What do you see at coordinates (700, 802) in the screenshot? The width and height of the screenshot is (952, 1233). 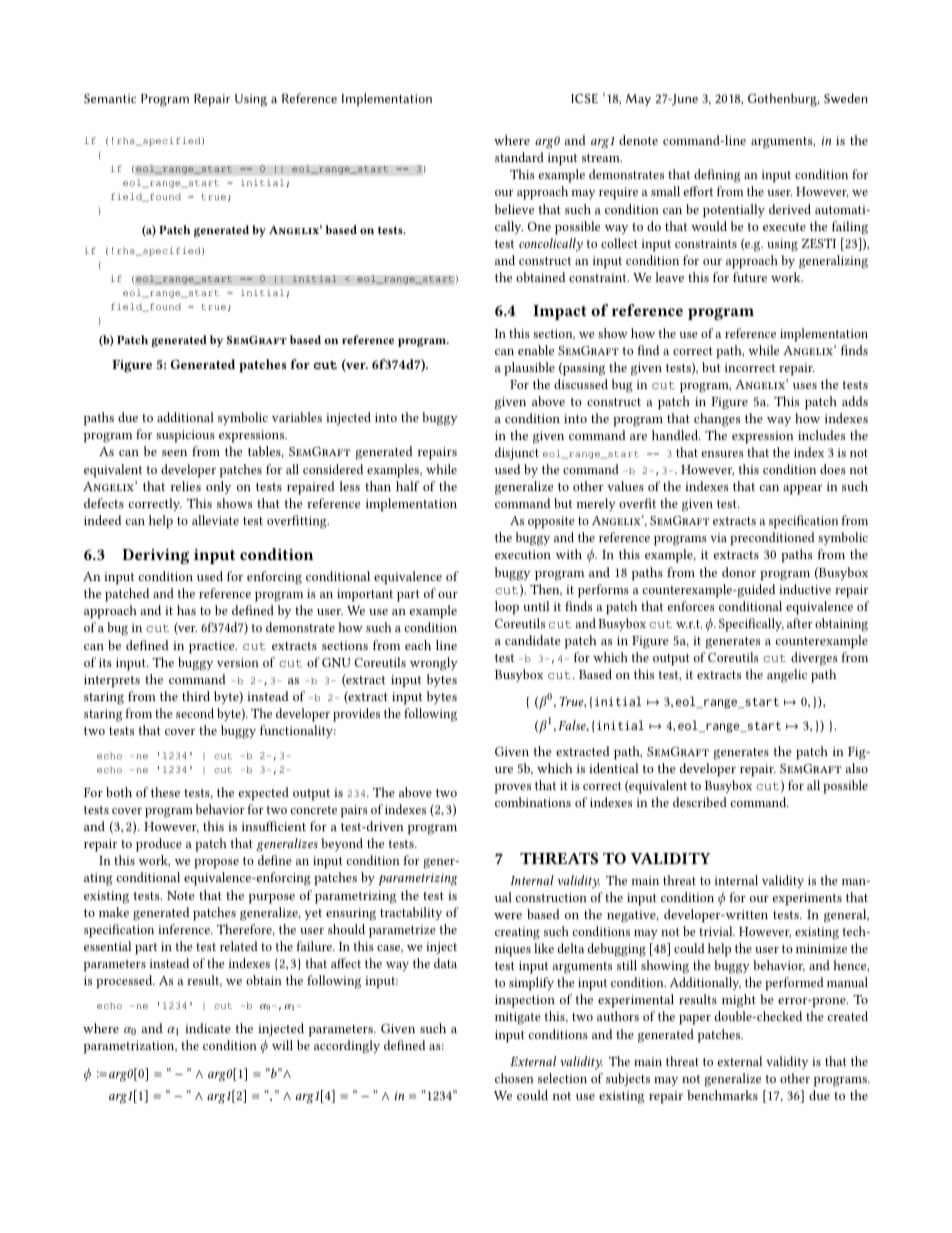 I see `described` at bounding box center [700, 802].
